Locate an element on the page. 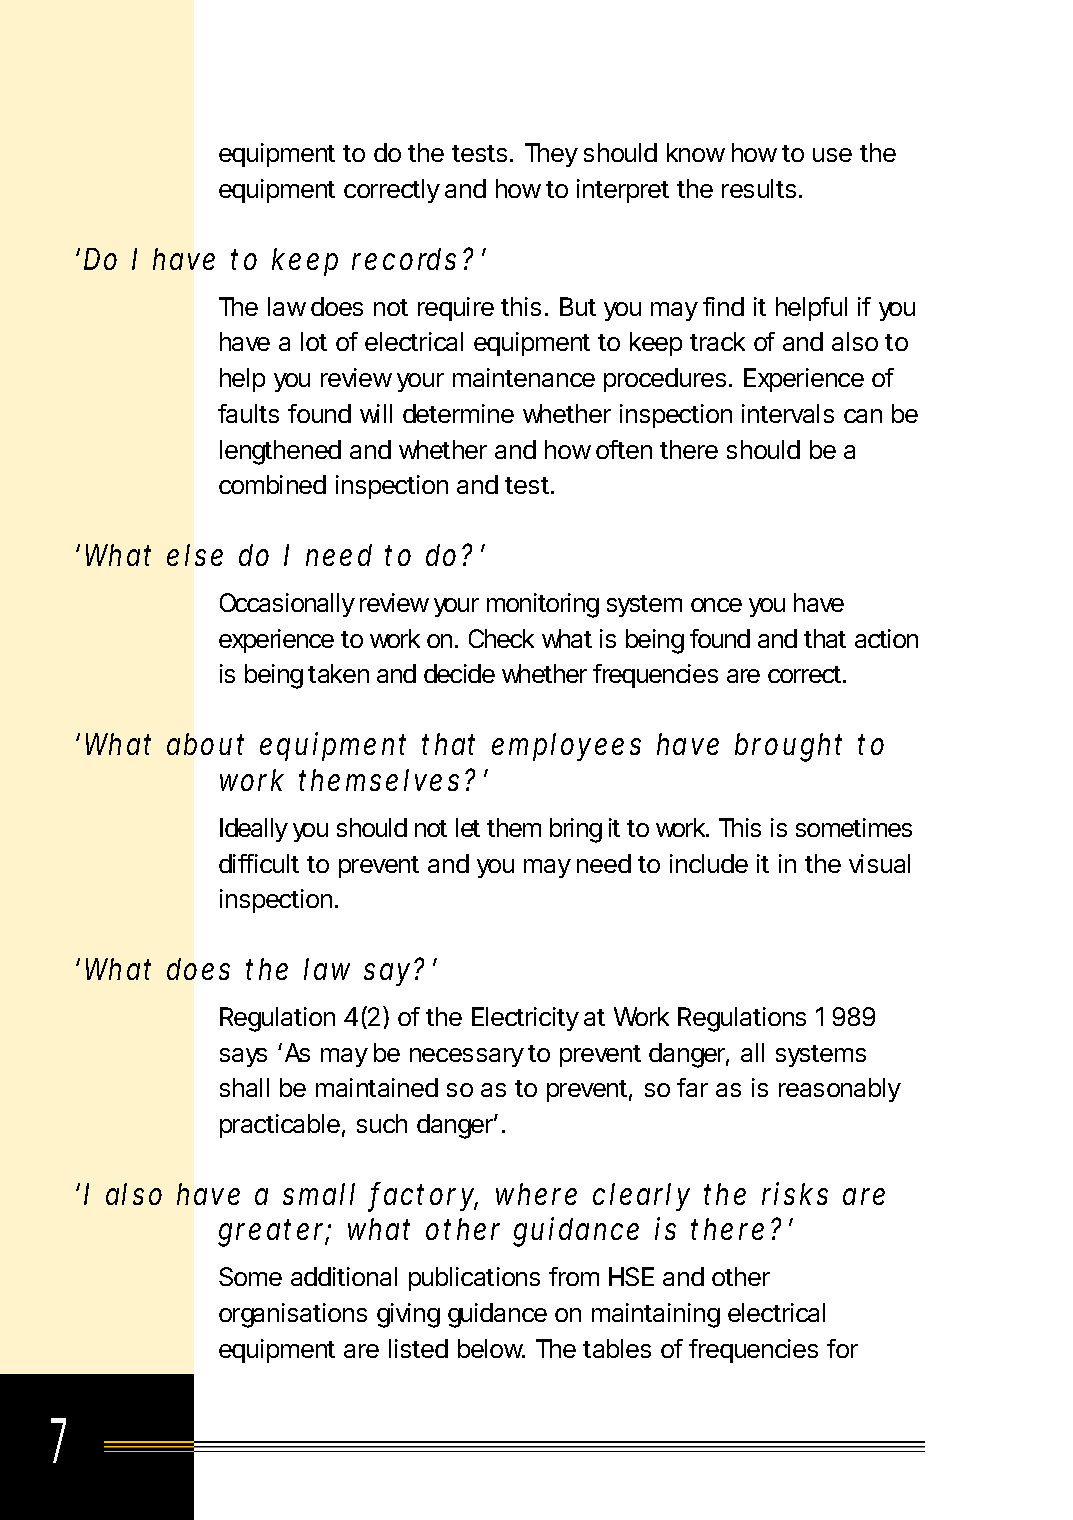 This image has height=1520, width=1073. bring is located at coordinates (576, 830).
